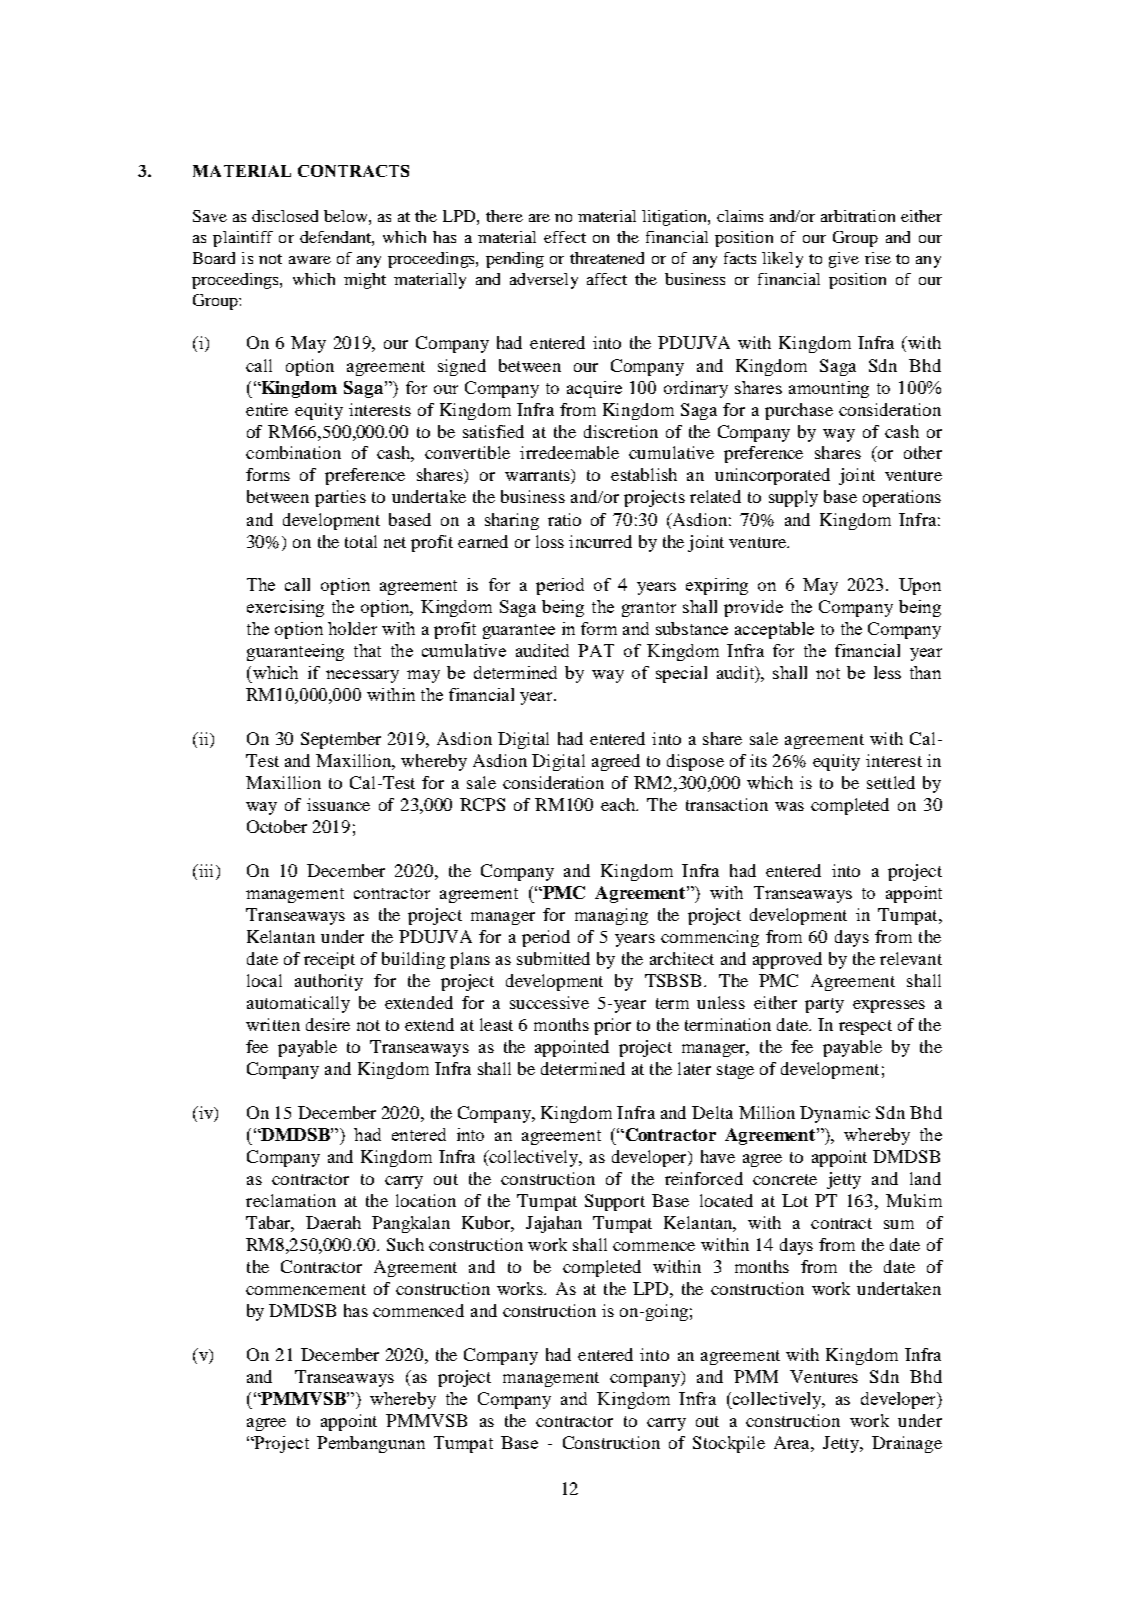  I want to click on reclamation, so click(291, 1200).
